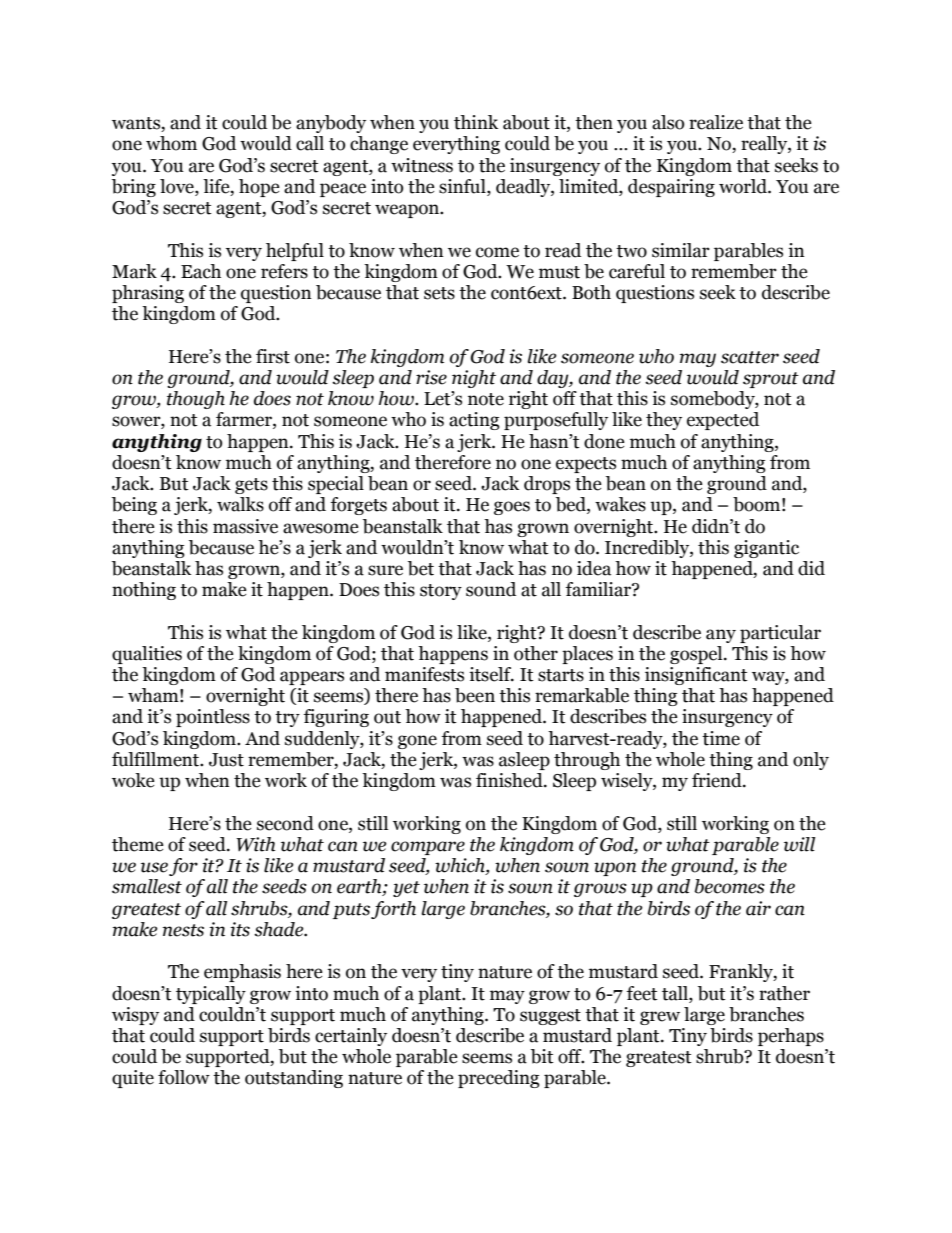  Describe the element at coordinates (171, 143) in the document. I see `whom` at that location.
